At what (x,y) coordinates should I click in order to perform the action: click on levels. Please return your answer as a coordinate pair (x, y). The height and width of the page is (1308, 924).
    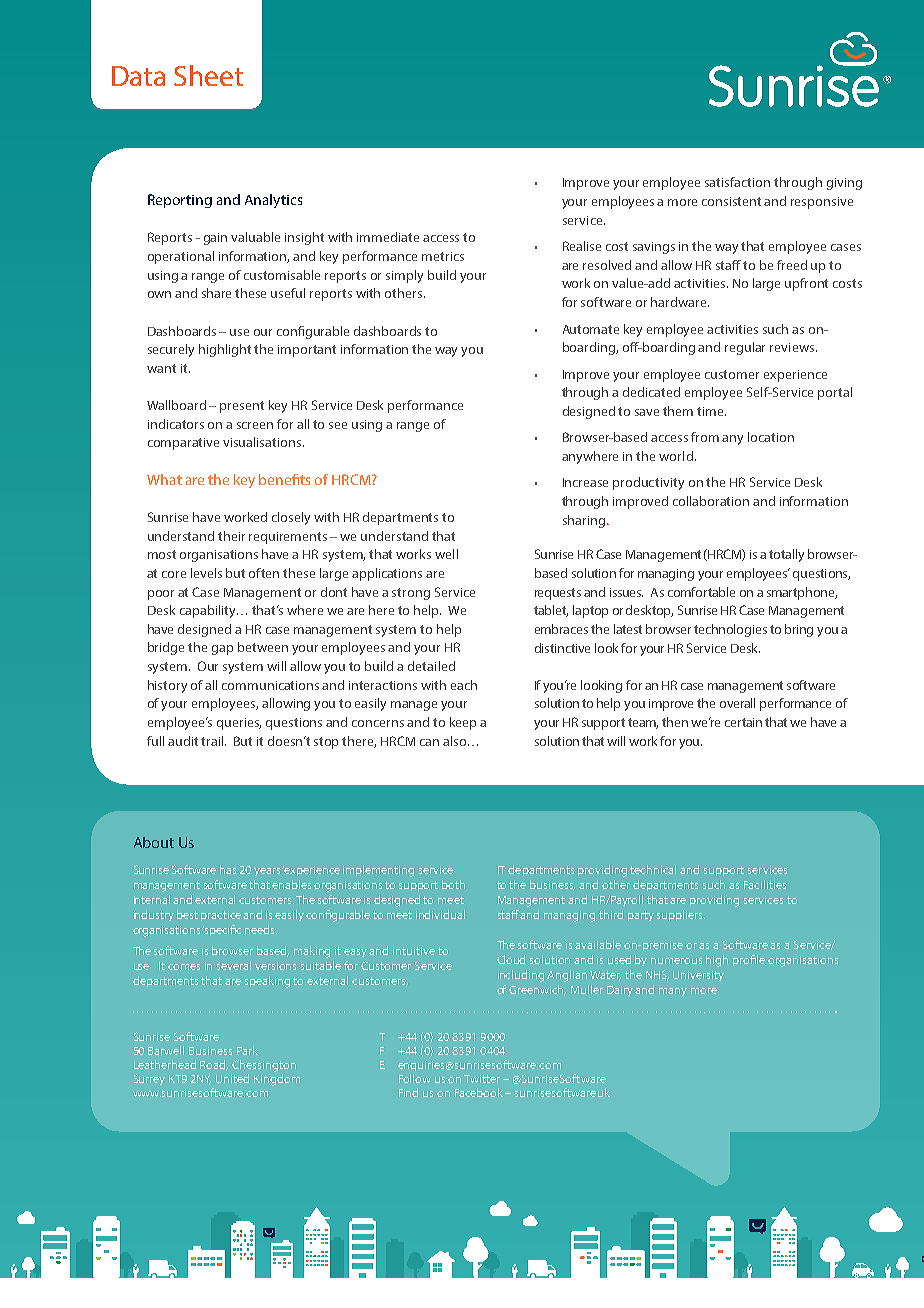
    Looking at the image, I should click on (206, 573).
